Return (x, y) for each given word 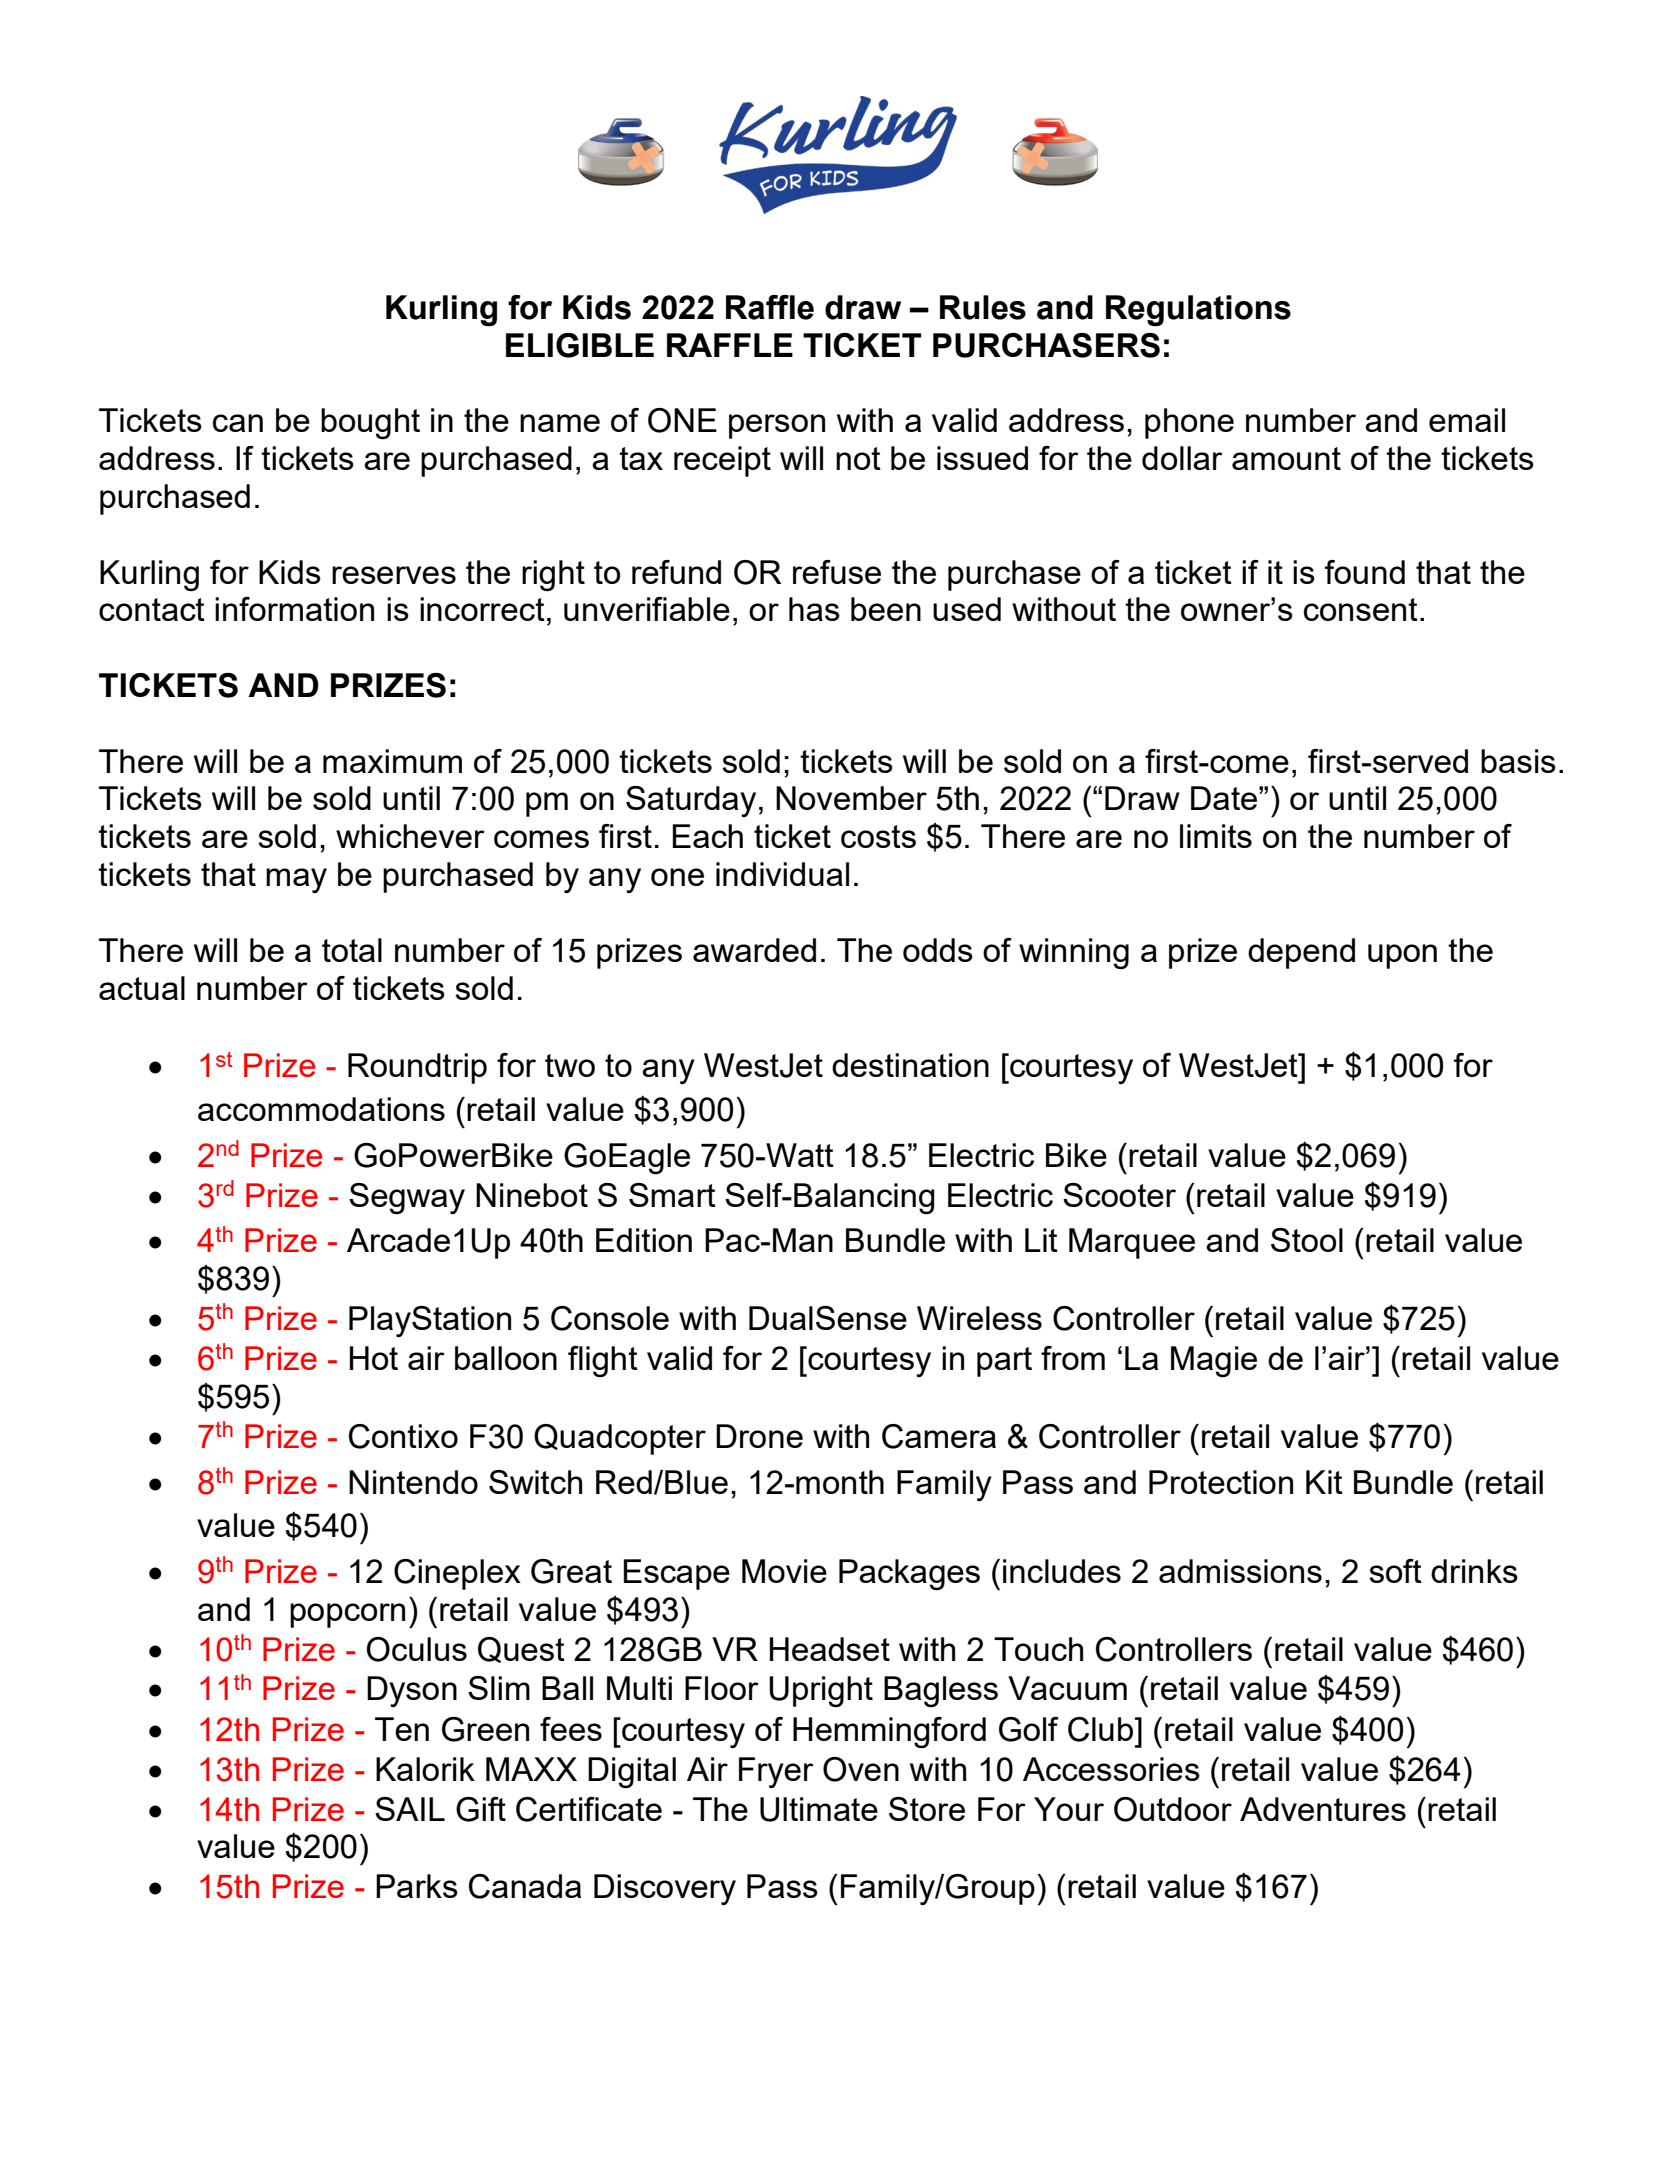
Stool (1307, 1240)
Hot (374, 1358)
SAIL (410, 1809)
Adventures (1323, 1809)
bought (370, 424)
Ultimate (819, 1809)
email (1467, 420)
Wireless (979, 1318)
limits (1216, 836)
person (777, 426)
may (296, 880)
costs (878, 836)
